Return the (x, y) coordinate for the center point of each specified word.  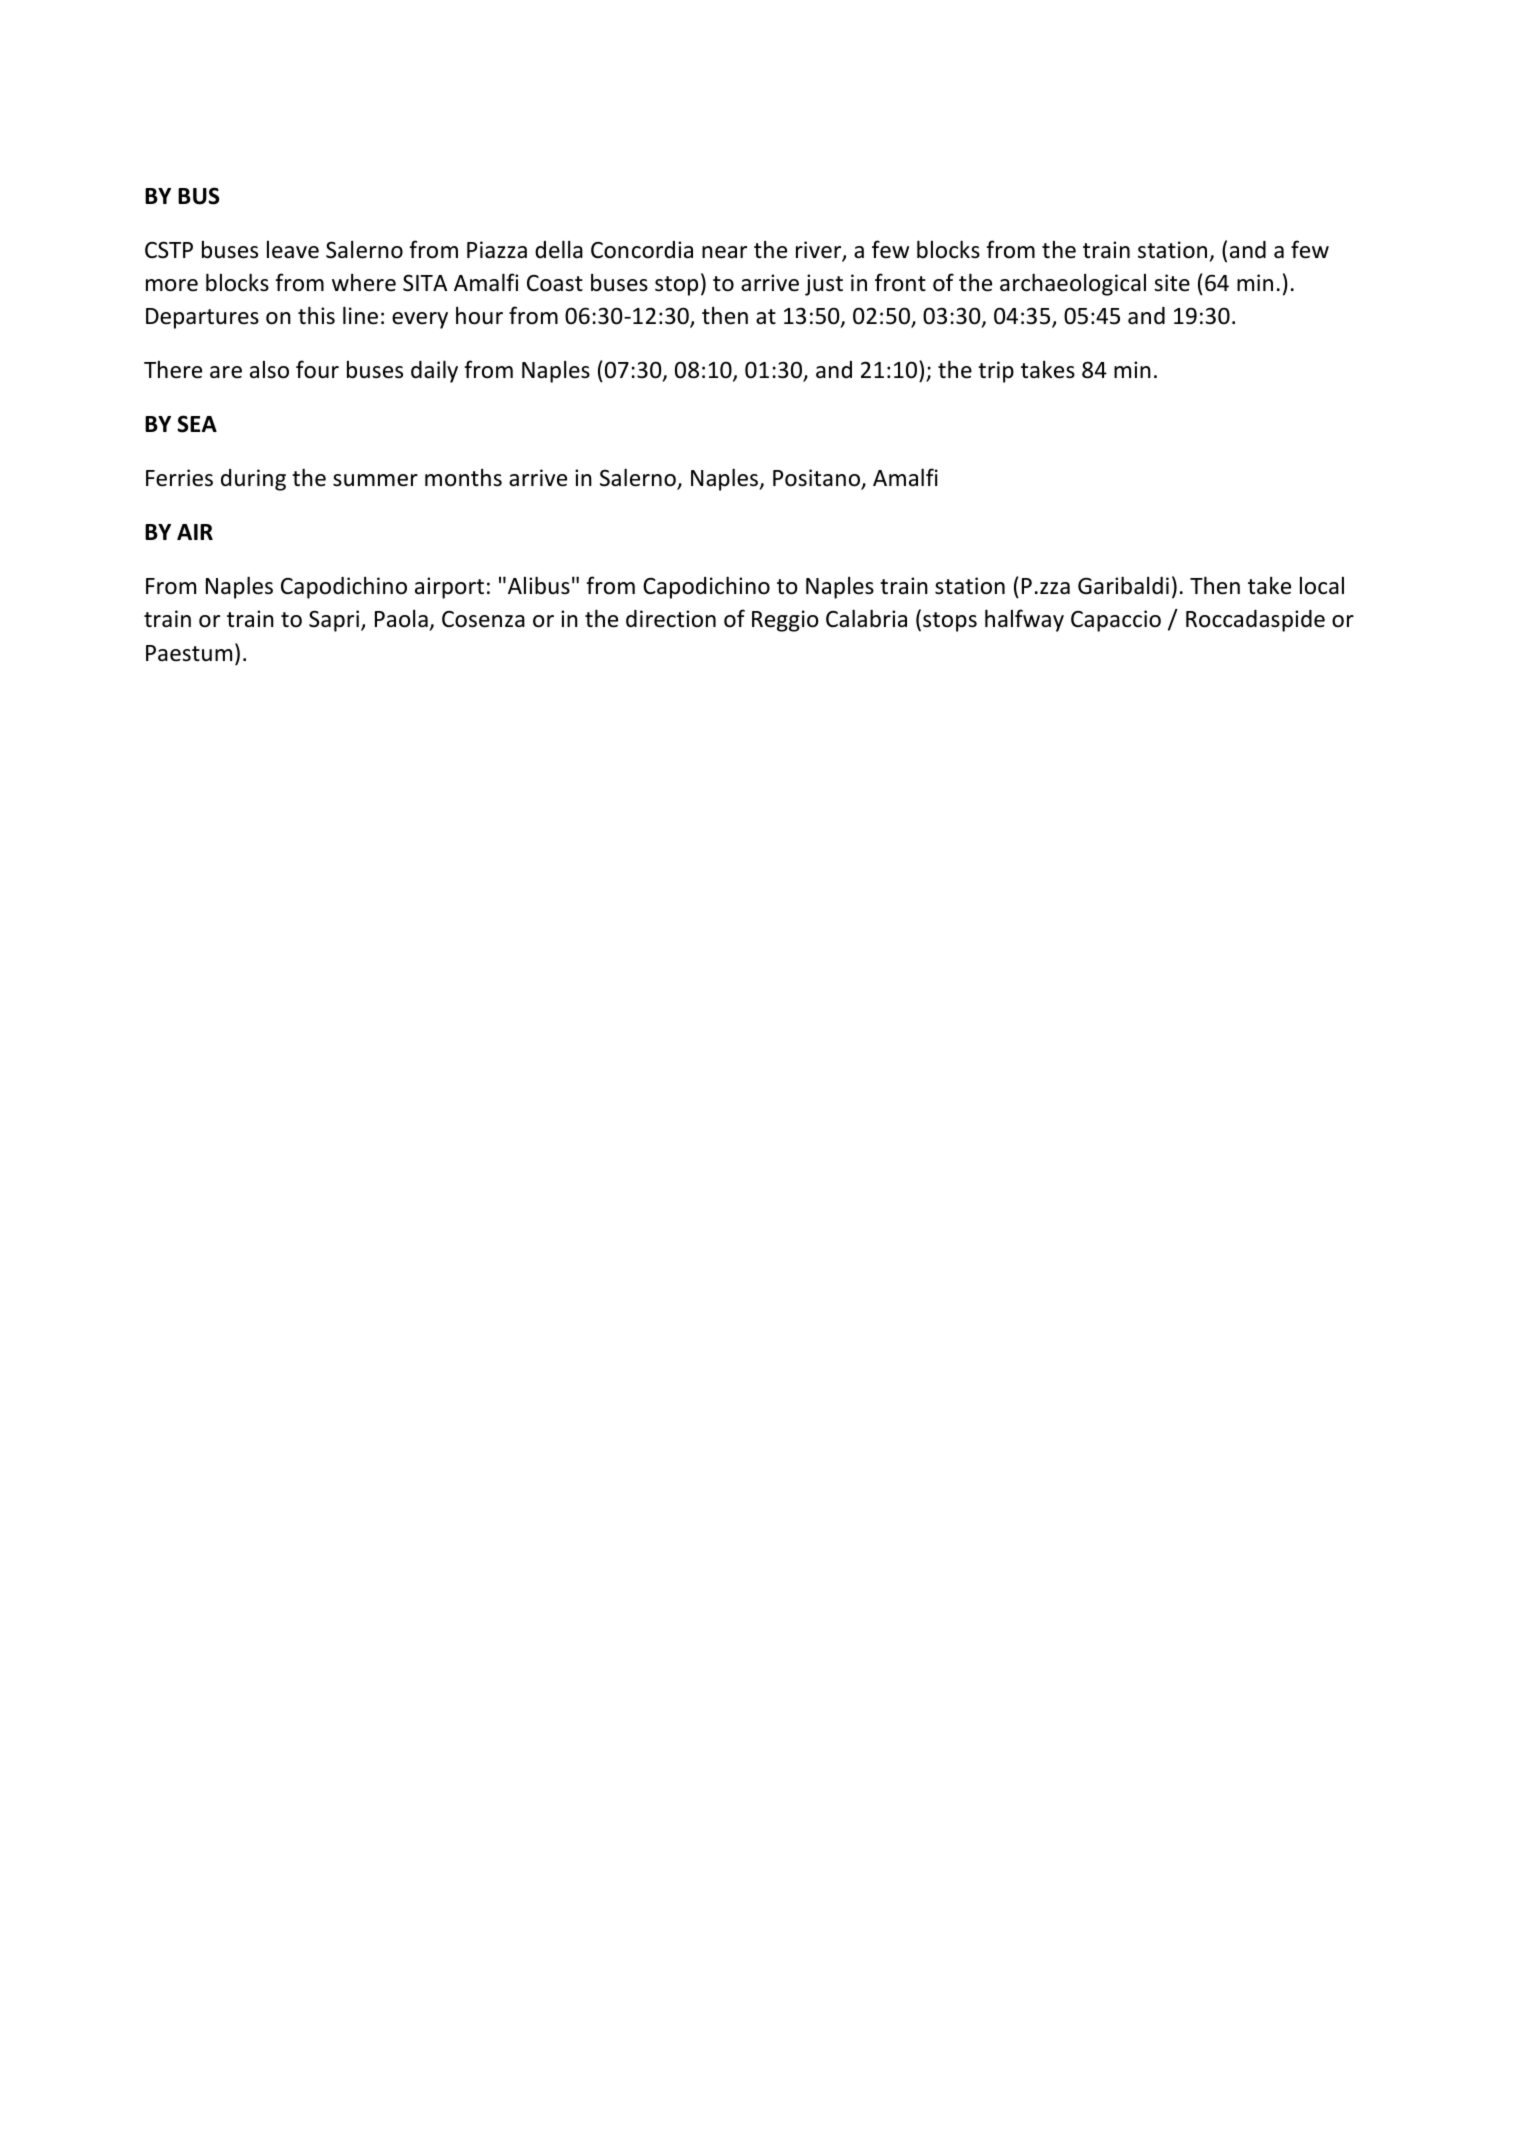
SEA (197, 424)
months (463, 478)
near (724, 252)
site (1172, 283)
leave (293, 250)
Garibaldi (1123, 585)
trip (996, 372)
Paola (401, 619)
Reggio (785, 621)
